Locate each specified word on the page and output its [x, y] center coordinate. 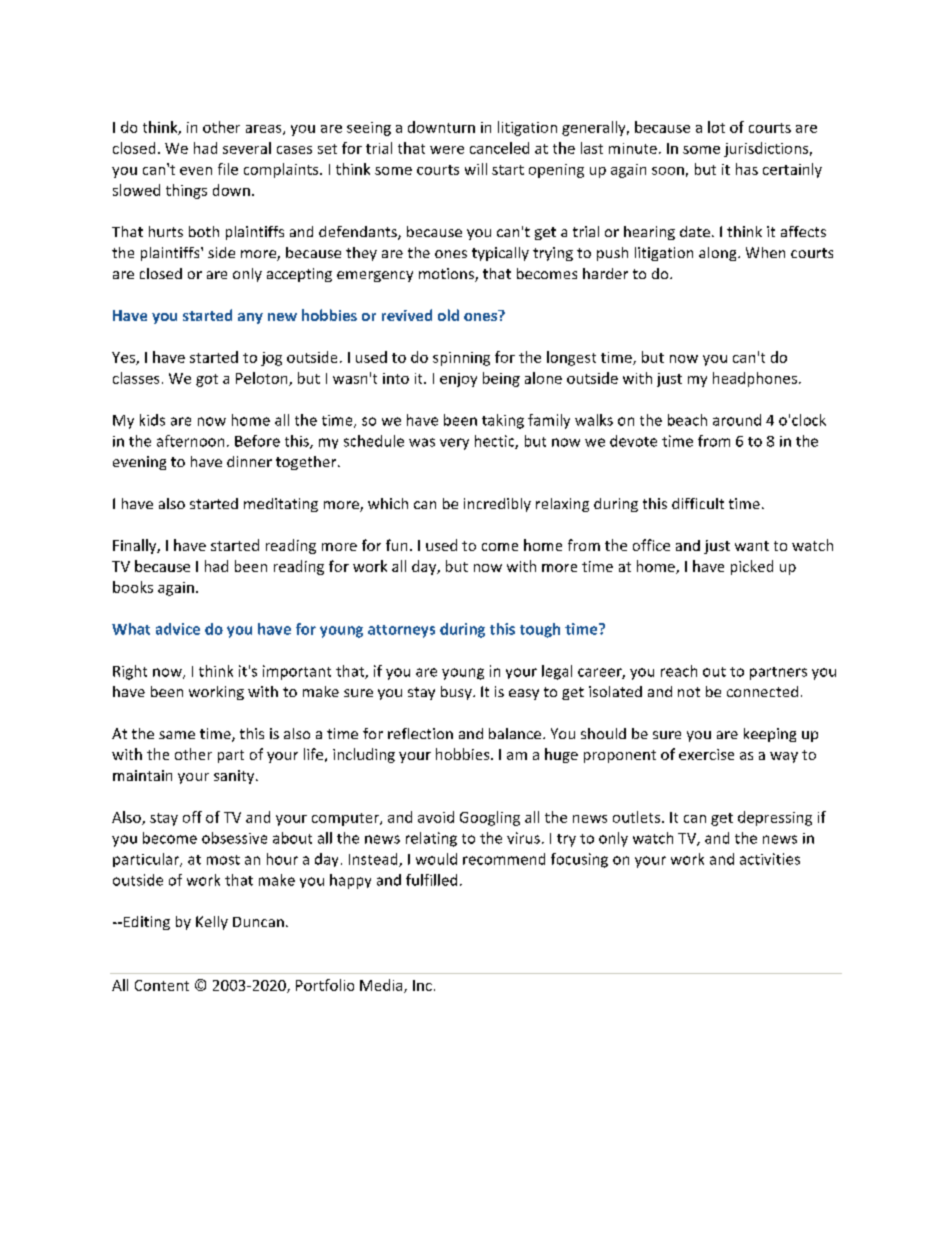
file [228, 169]
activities [770, 859]
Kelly [212, 923]
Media [382, 986]
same [177, 735]
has [747, 169]
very [454, 444]
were [447, 150]
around [737, 420]
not [689, 692]
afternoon [190, 441]
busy [457, 693]
